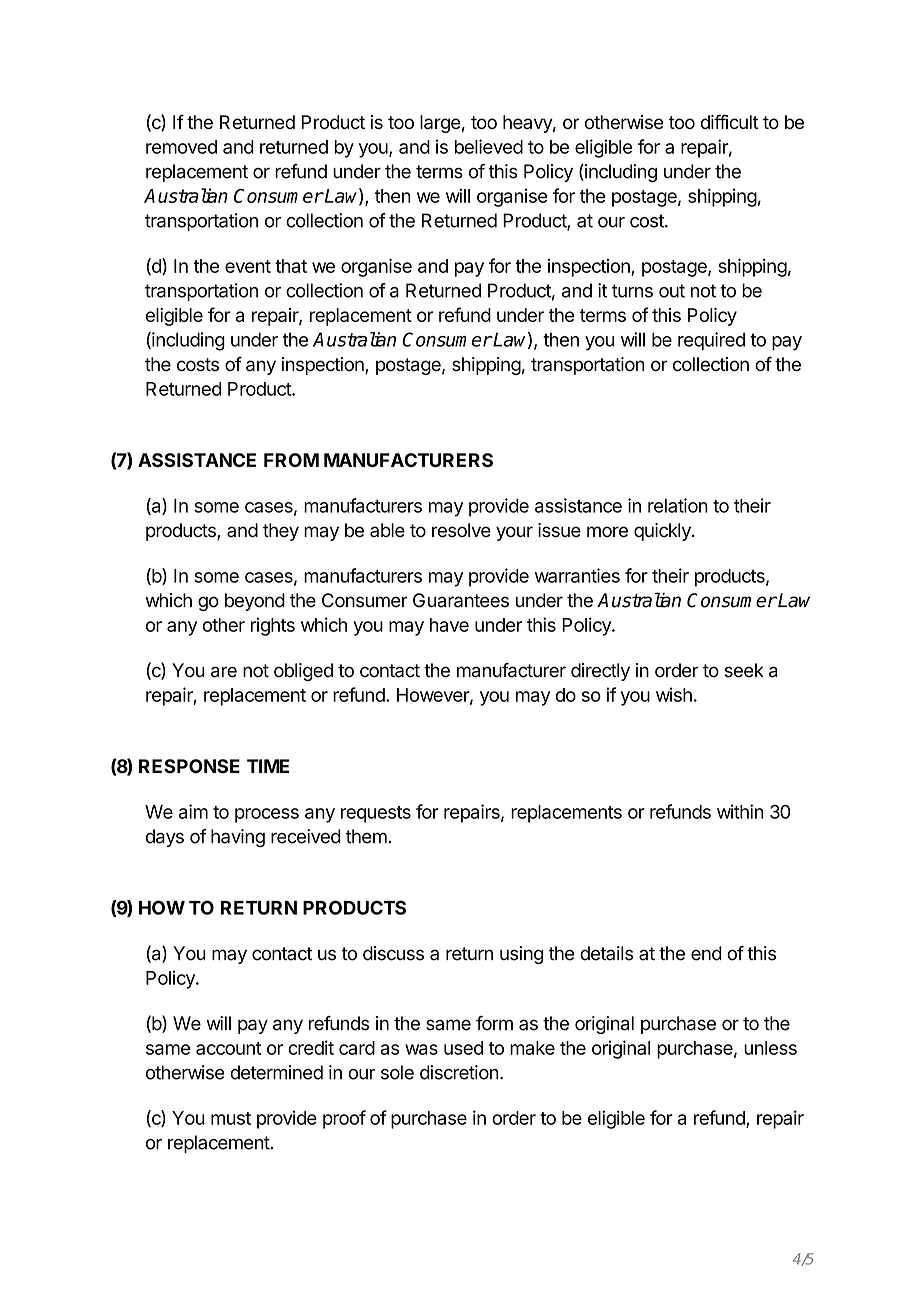 The image size is (924, 1308). What do you see at coordinates (489, 146) in the screenshot?
I see `believed` at bounding box center [489, 146].
